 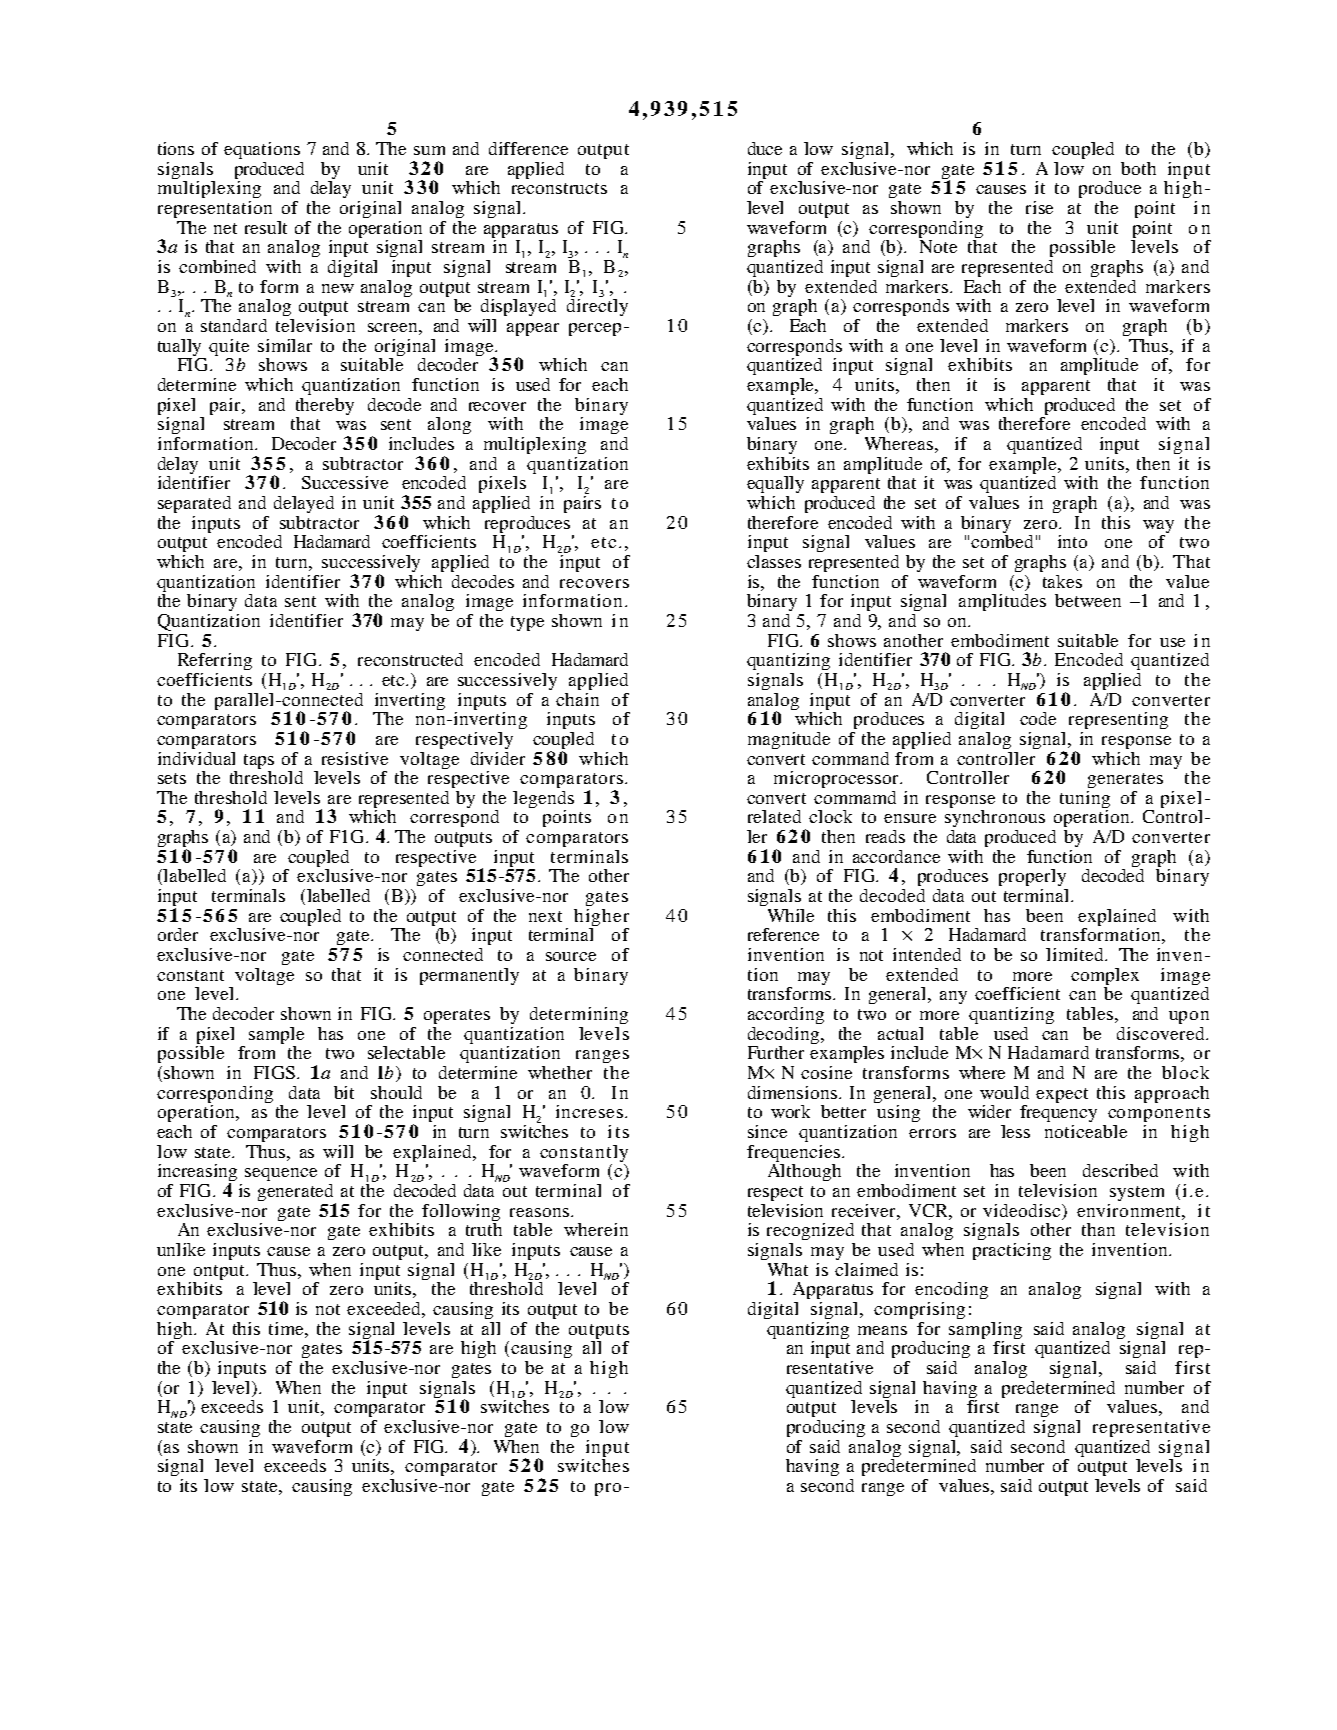 I want to click on separated, so click(x=194, y=504).
